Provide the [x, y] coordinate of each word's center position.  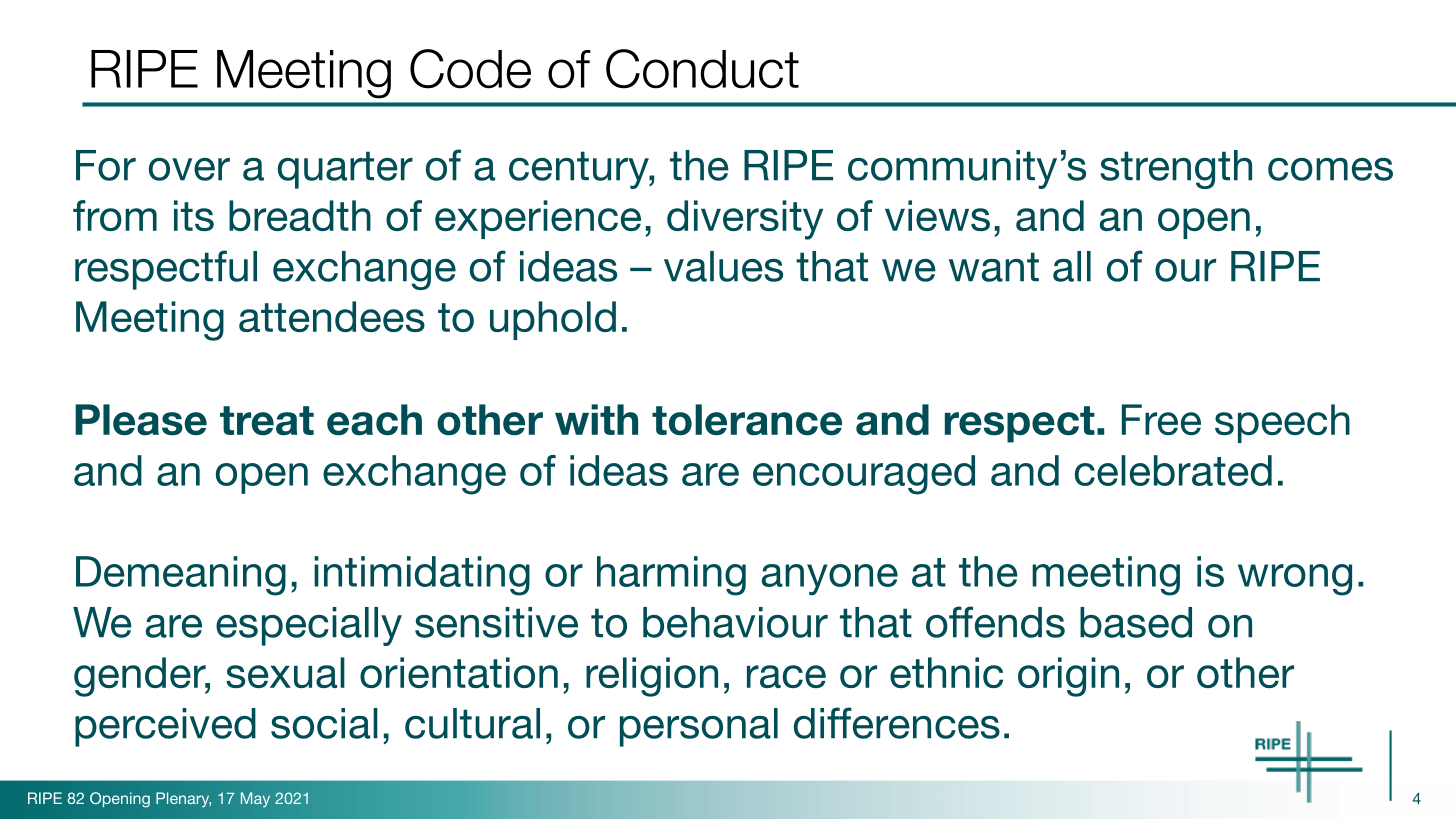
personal [699, 727]
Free [1161, 419]
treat [267, 421]
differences [897, 723]
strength [1176, 169]
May [255, 799]
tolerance [747, 420]
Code [470, 69]
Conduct [702, 69]
